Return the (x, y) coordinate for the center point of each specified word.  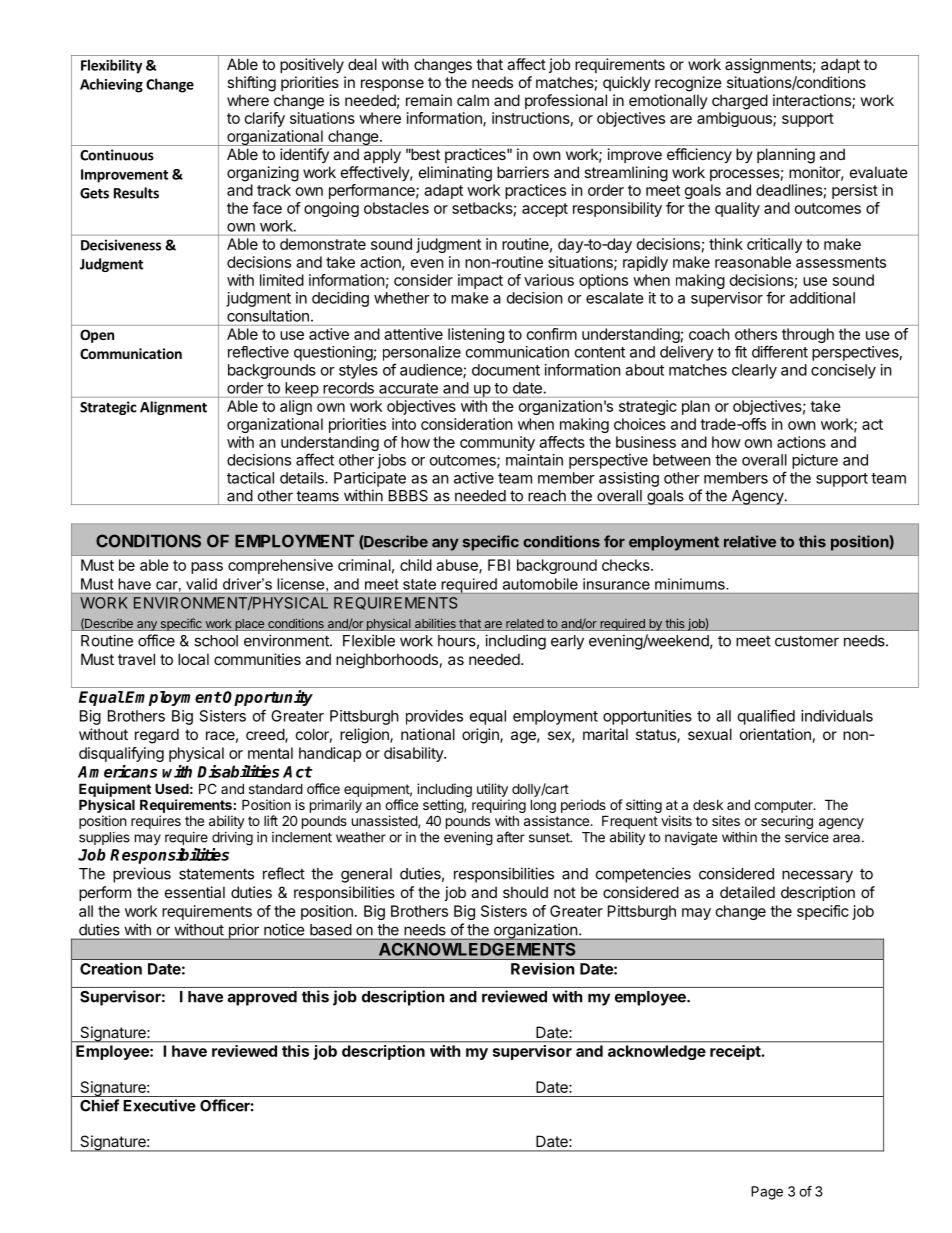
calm (473, 100)
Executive (159, 1105)
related (524, 625)
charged (740, 102)
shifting (251, 84)
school (216, 641)
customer (807, 641)
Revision (542, 968)
